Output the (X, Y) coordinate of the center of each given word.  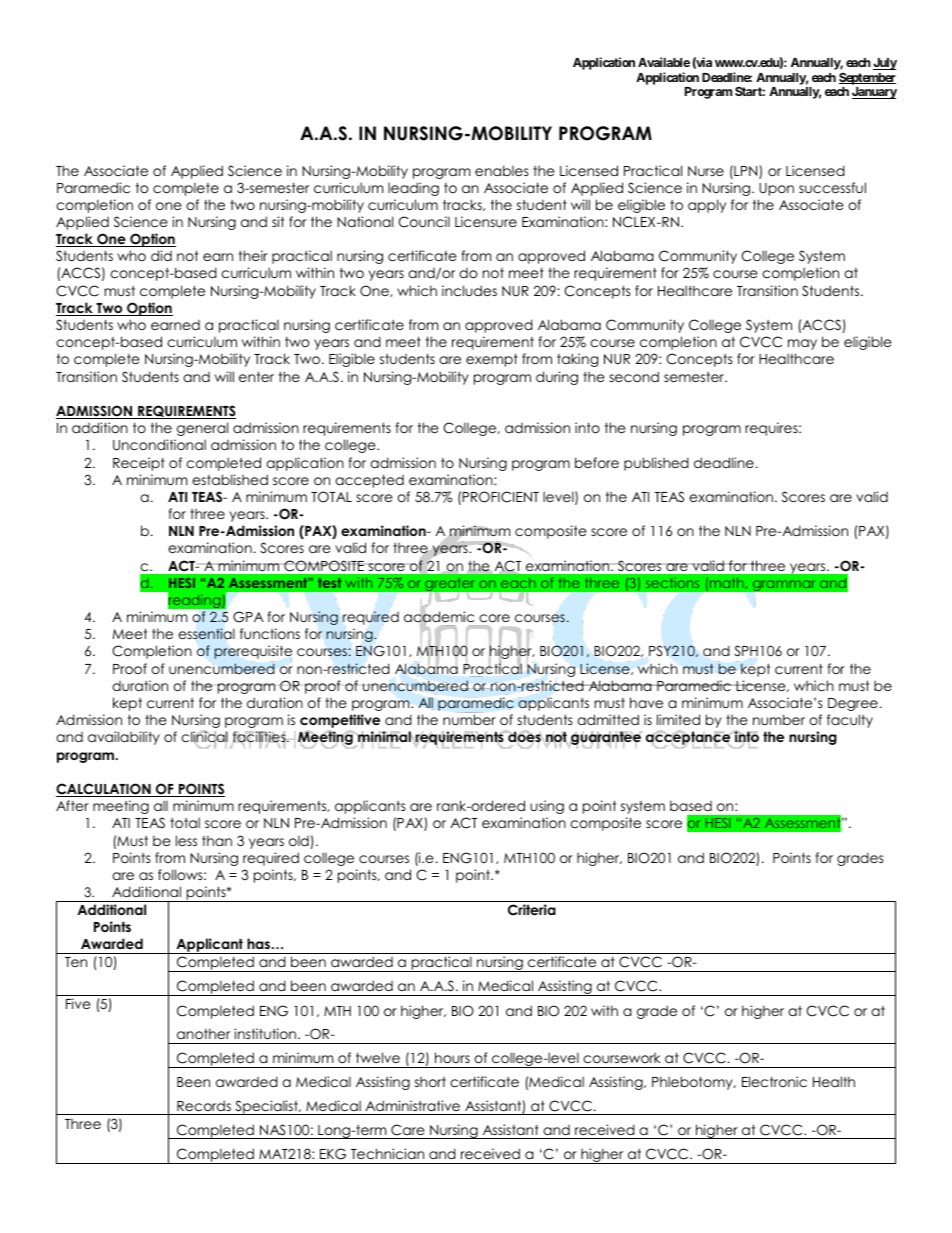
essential (206, 635)
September (867, 79)
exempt (492, 360)
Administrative (413, 1105)
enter (256, 377)
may (802, 344)
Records (204, 1105)
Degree (853, 704)
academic (439, 617)
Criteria (532, 910)
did (161, 255)
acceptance (689, 739)
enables (502, 170)
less (186, 840)
